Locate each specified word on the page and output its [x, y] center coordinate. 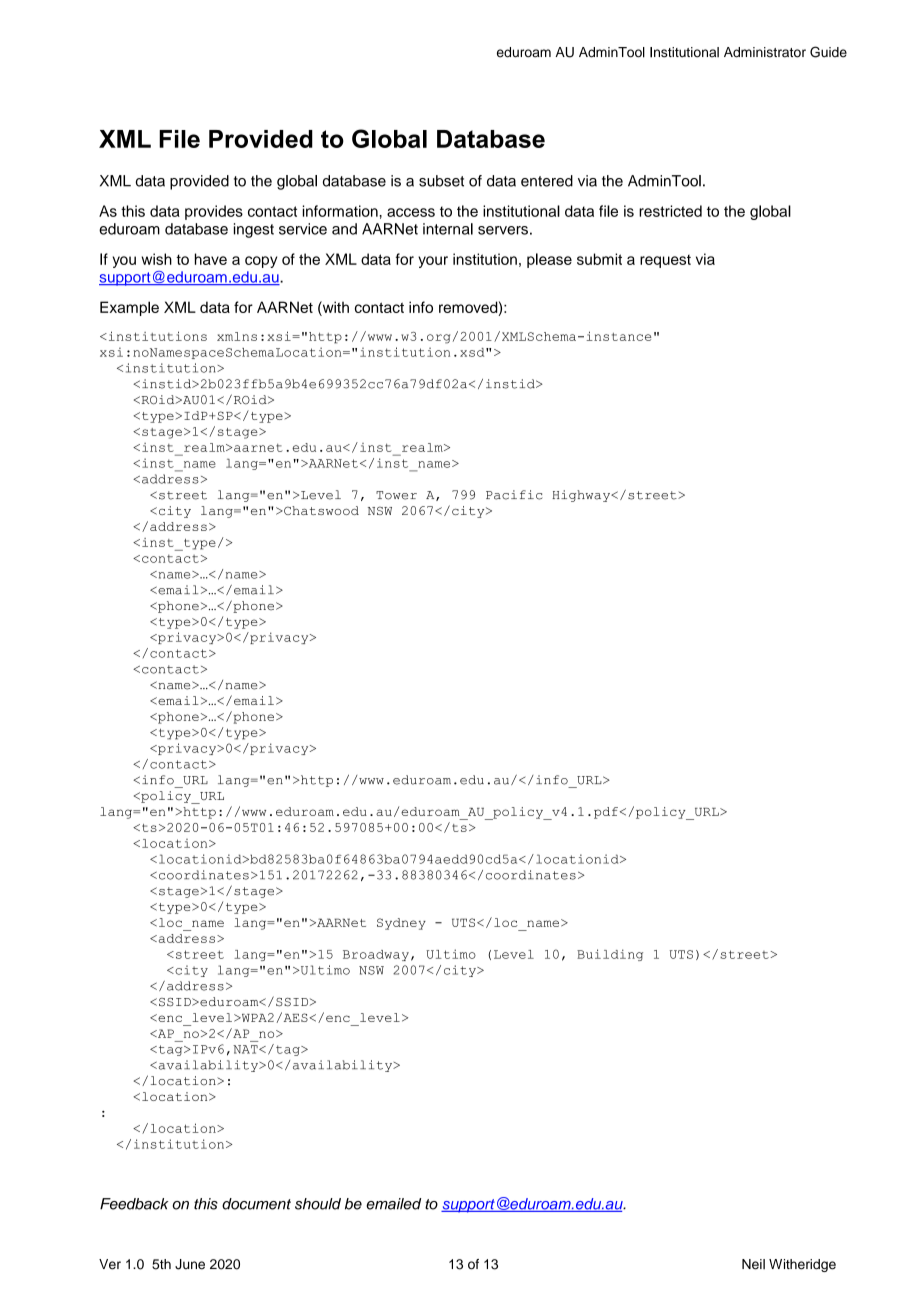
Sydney [401, 924]
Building [610, 955]
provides [214, 212]
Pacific [514, 495]
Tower [396, 495]
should [318, 1204]
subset [441, 181]
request [665, 261]
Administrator [765, 52]
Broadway [376, 955]
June [190, 1264]
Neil [753, 1264]
